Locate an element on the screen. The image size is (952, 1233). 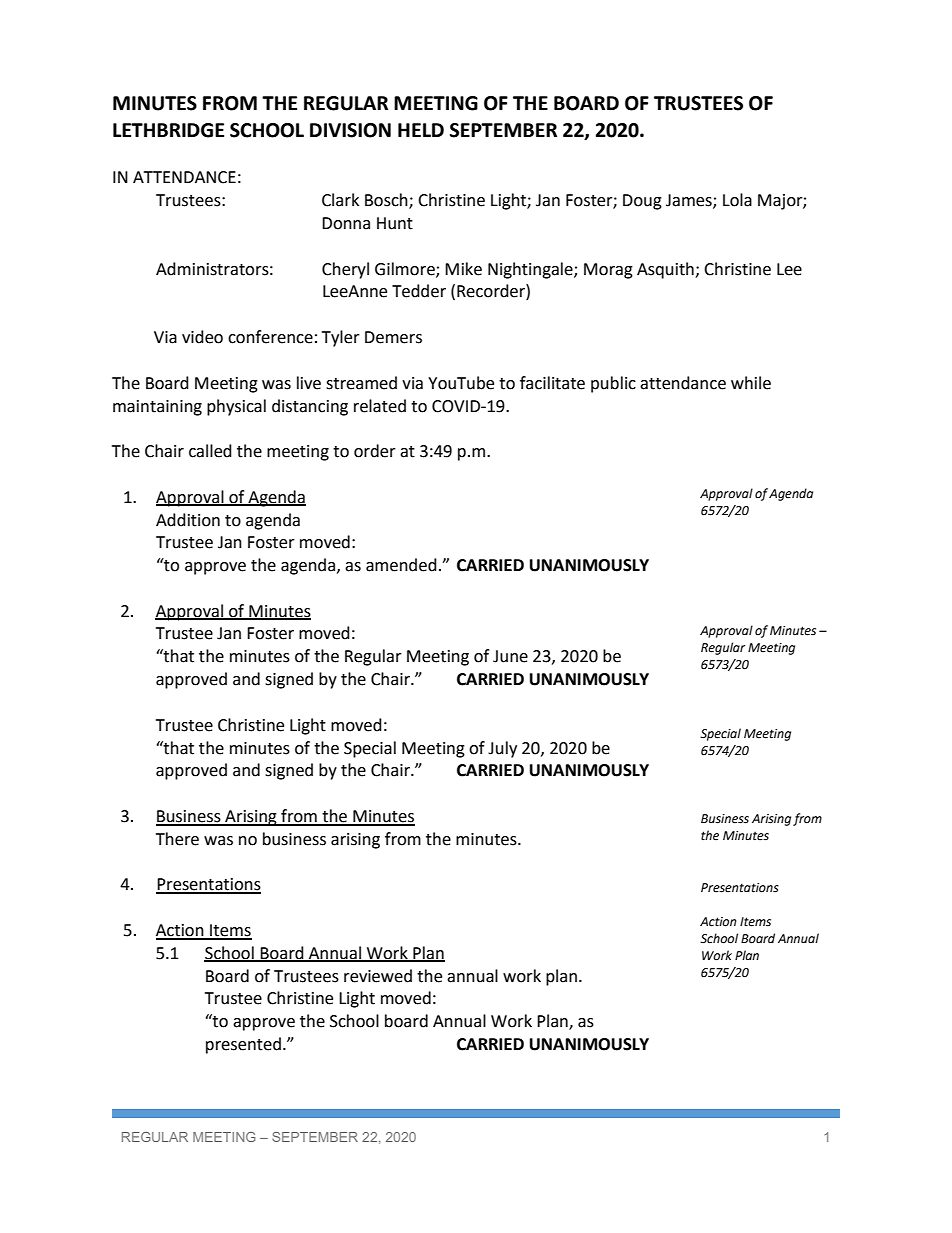
HELD is located at coordinates (421, 130).
